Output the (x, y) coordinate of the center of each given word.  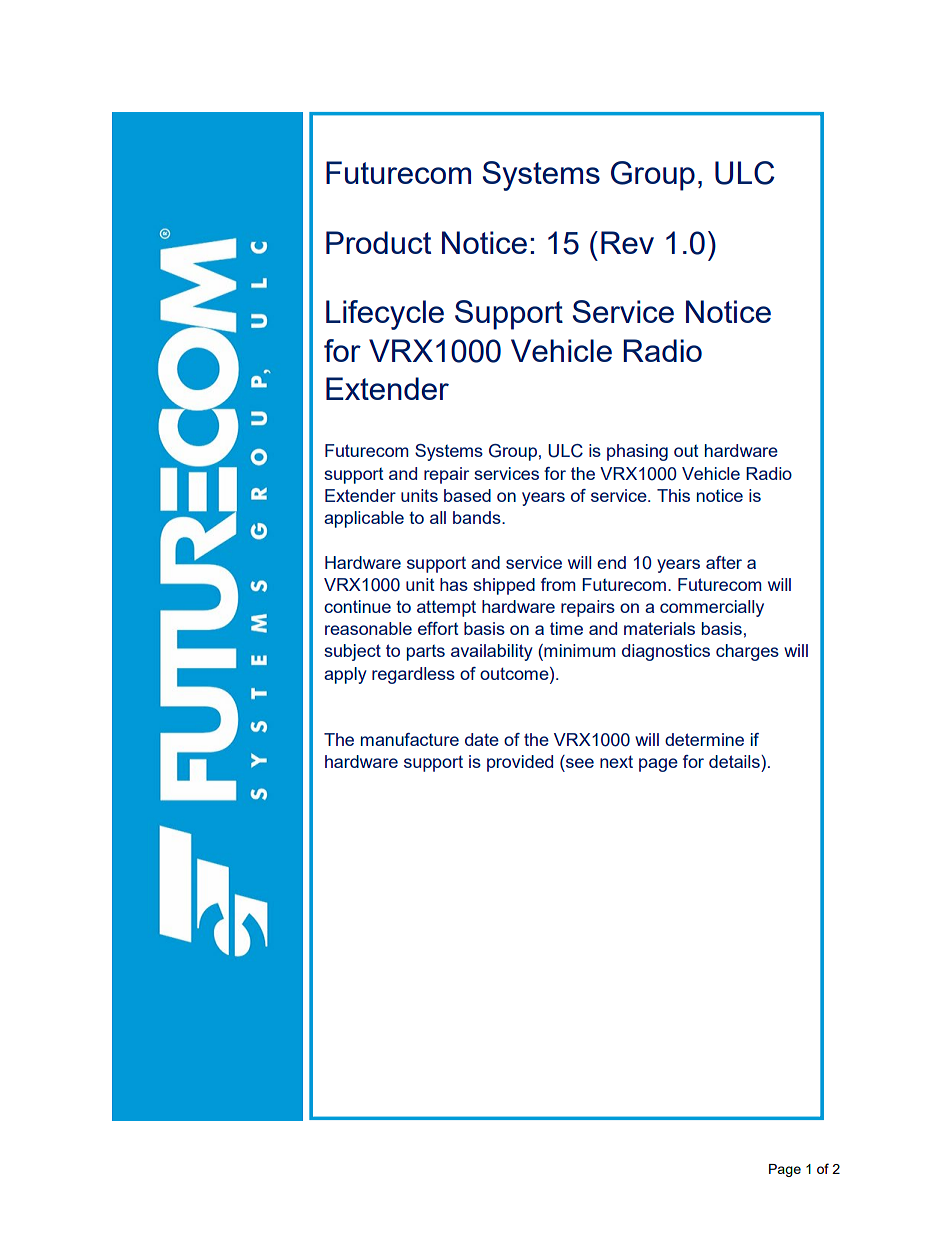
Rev (627, 242)
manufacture (410, 739)
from (558, 584)
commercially (712, 608)
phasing (637, 452)
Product (378, 242)
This (673, 495)
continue (357, 606)
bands (478, 517)
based (467, 495)
